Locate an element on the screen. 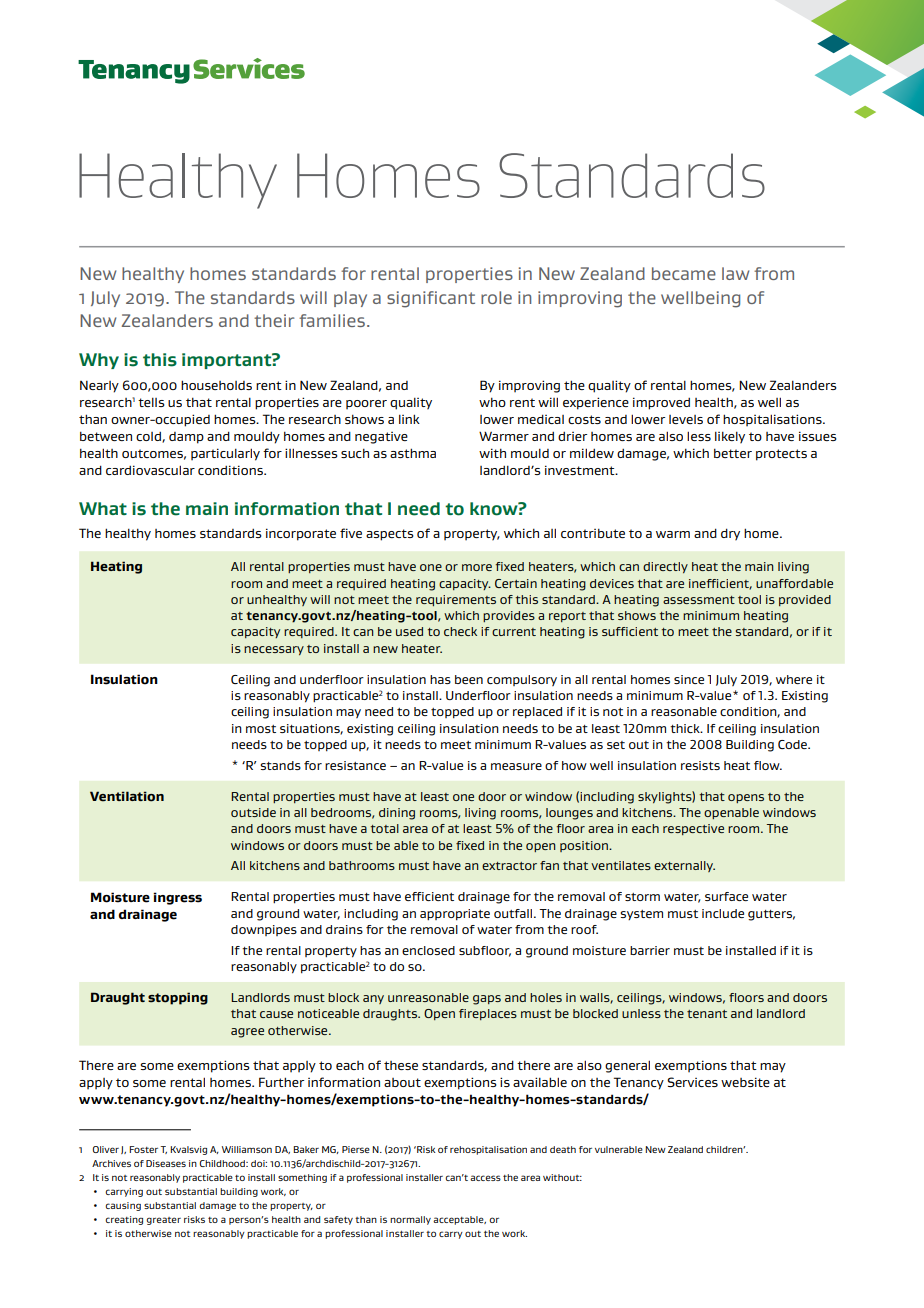  law is located at coordinates (735, 273).
